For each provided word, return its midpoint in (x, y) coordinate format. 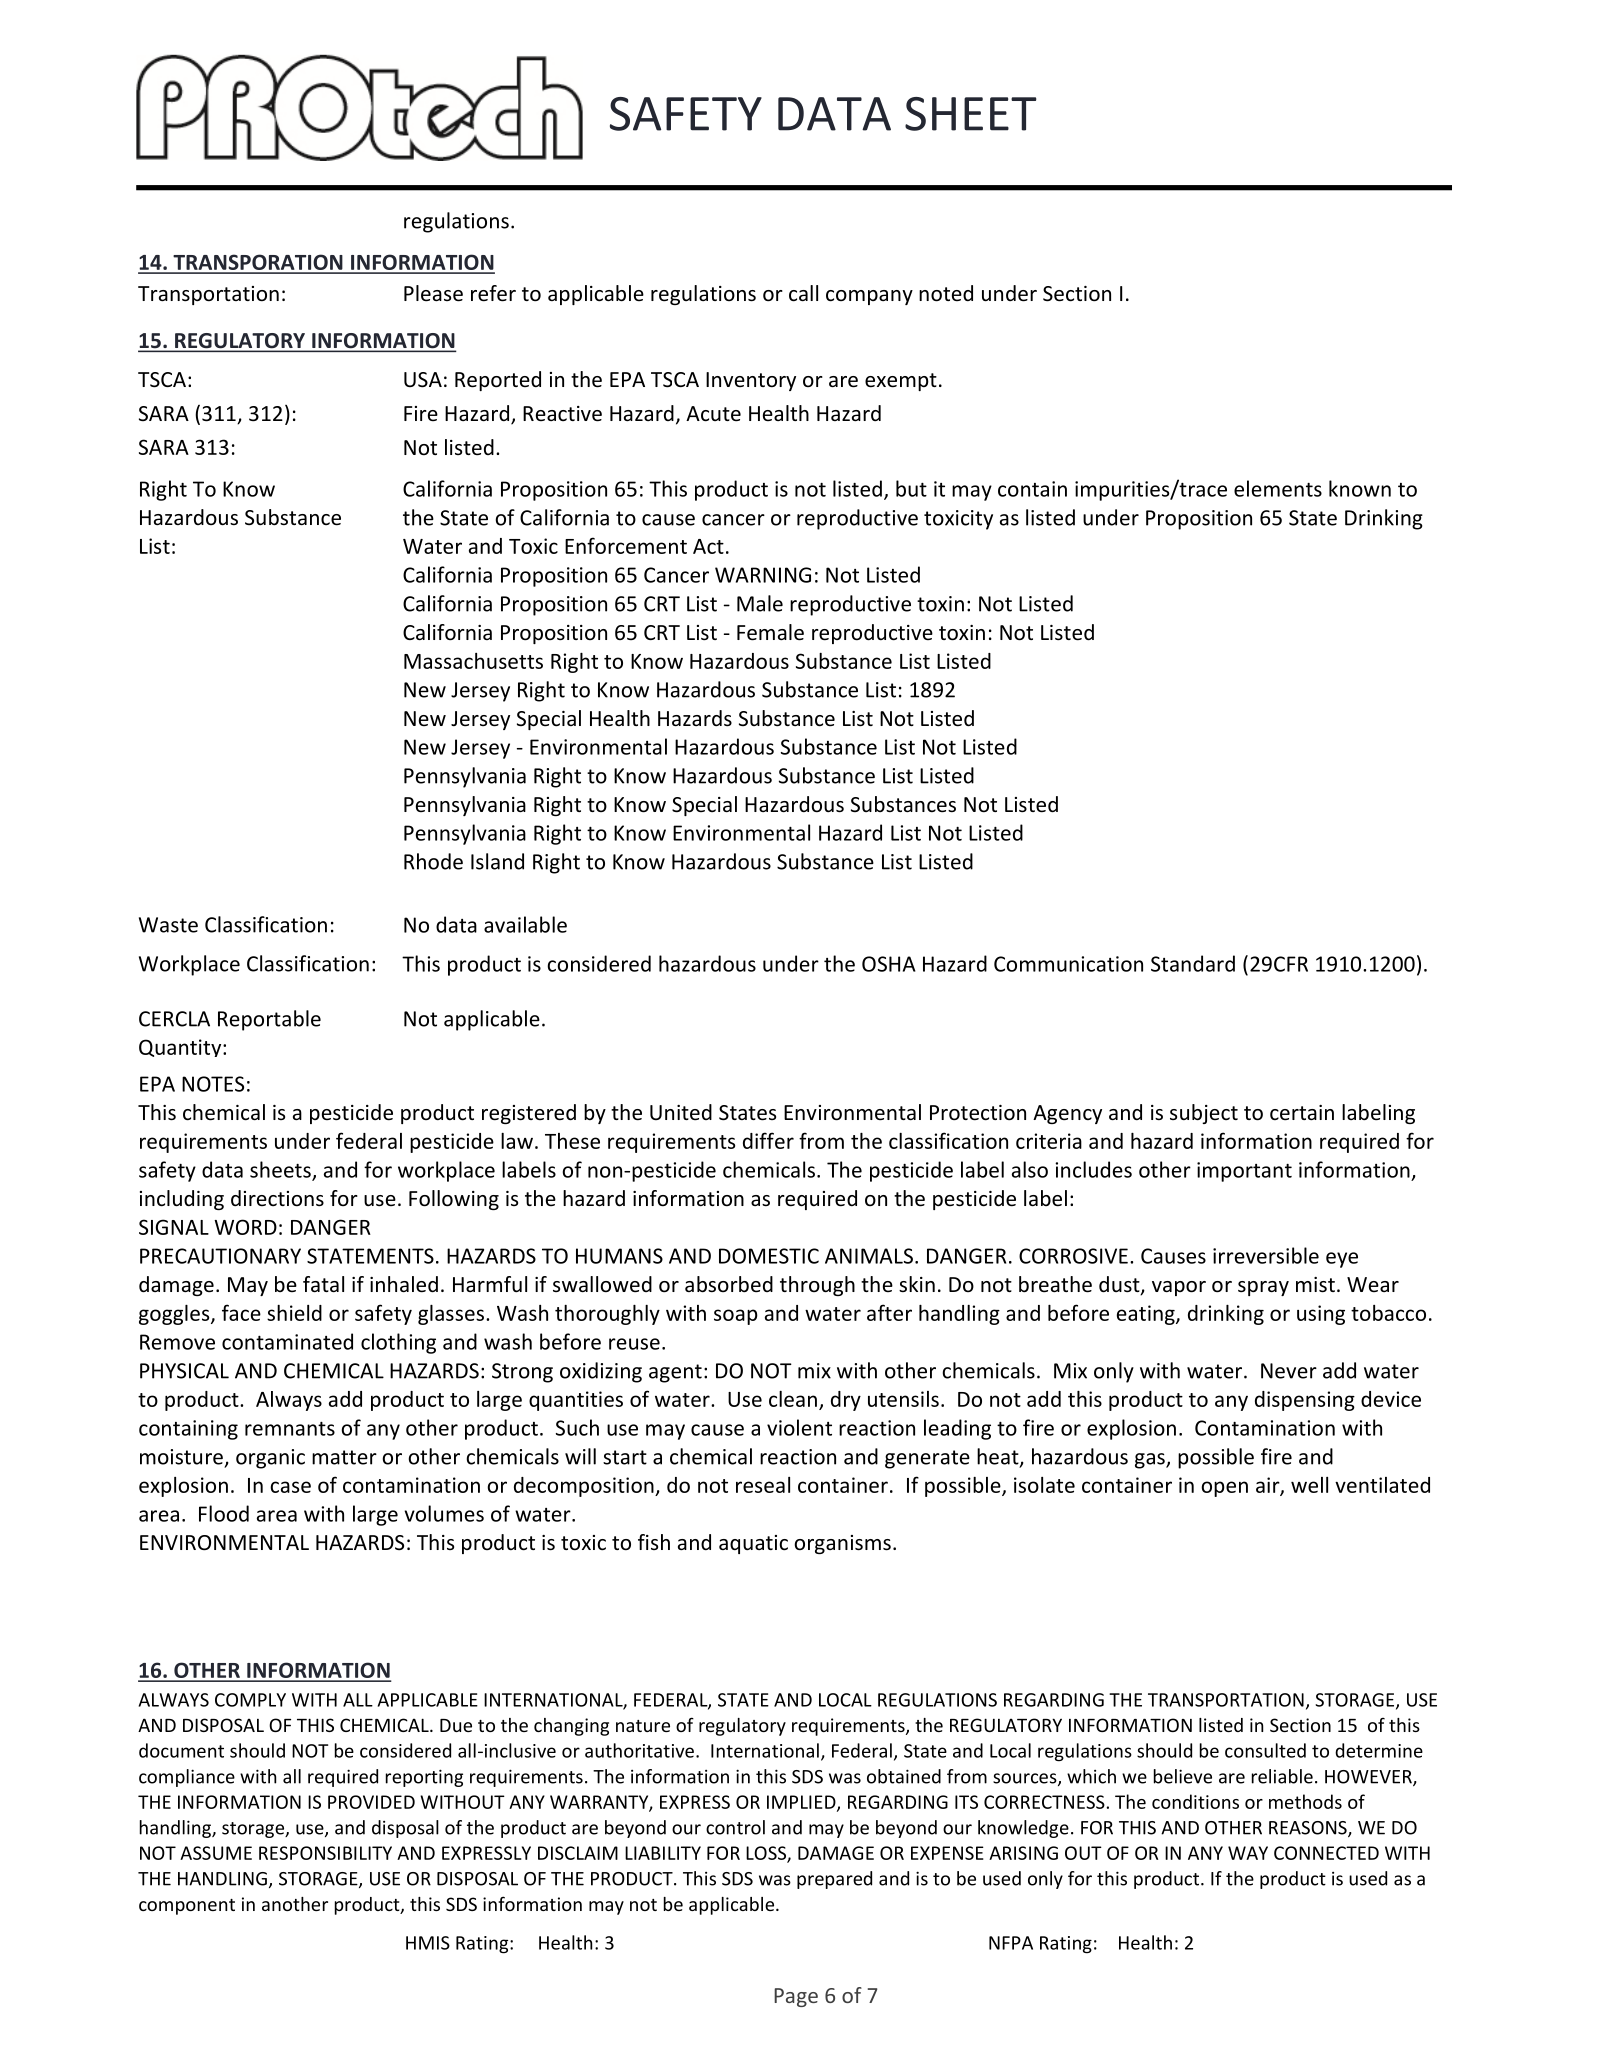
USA (423, 380)
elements (1278, 488)
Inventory (751, 381)
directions (277, 1198)
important (1244, 1172)
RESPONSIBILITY (325, 1853)
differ (768, 1140)
